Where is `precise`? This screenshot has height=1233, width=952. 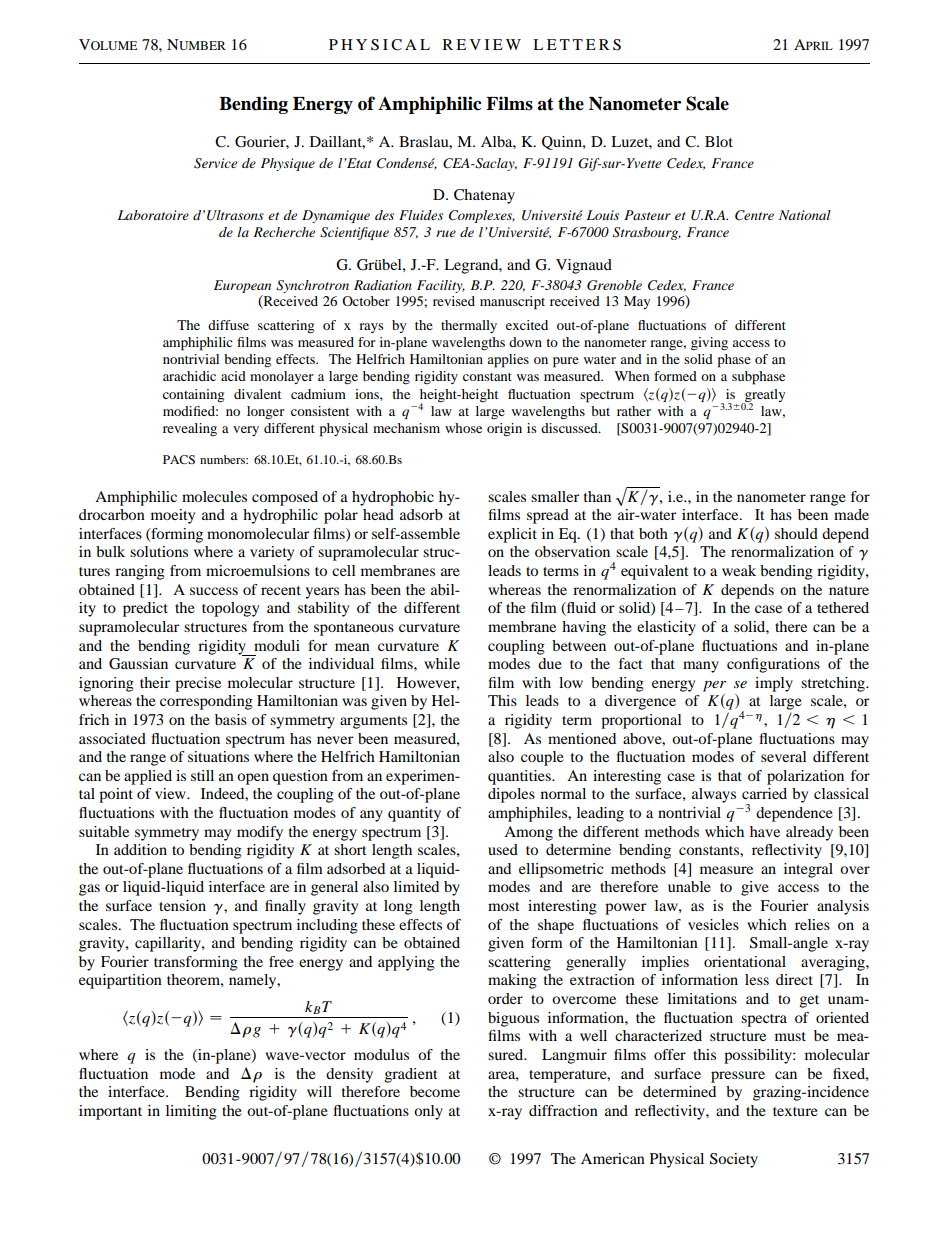
precise is located at coordinates (198, 684).
